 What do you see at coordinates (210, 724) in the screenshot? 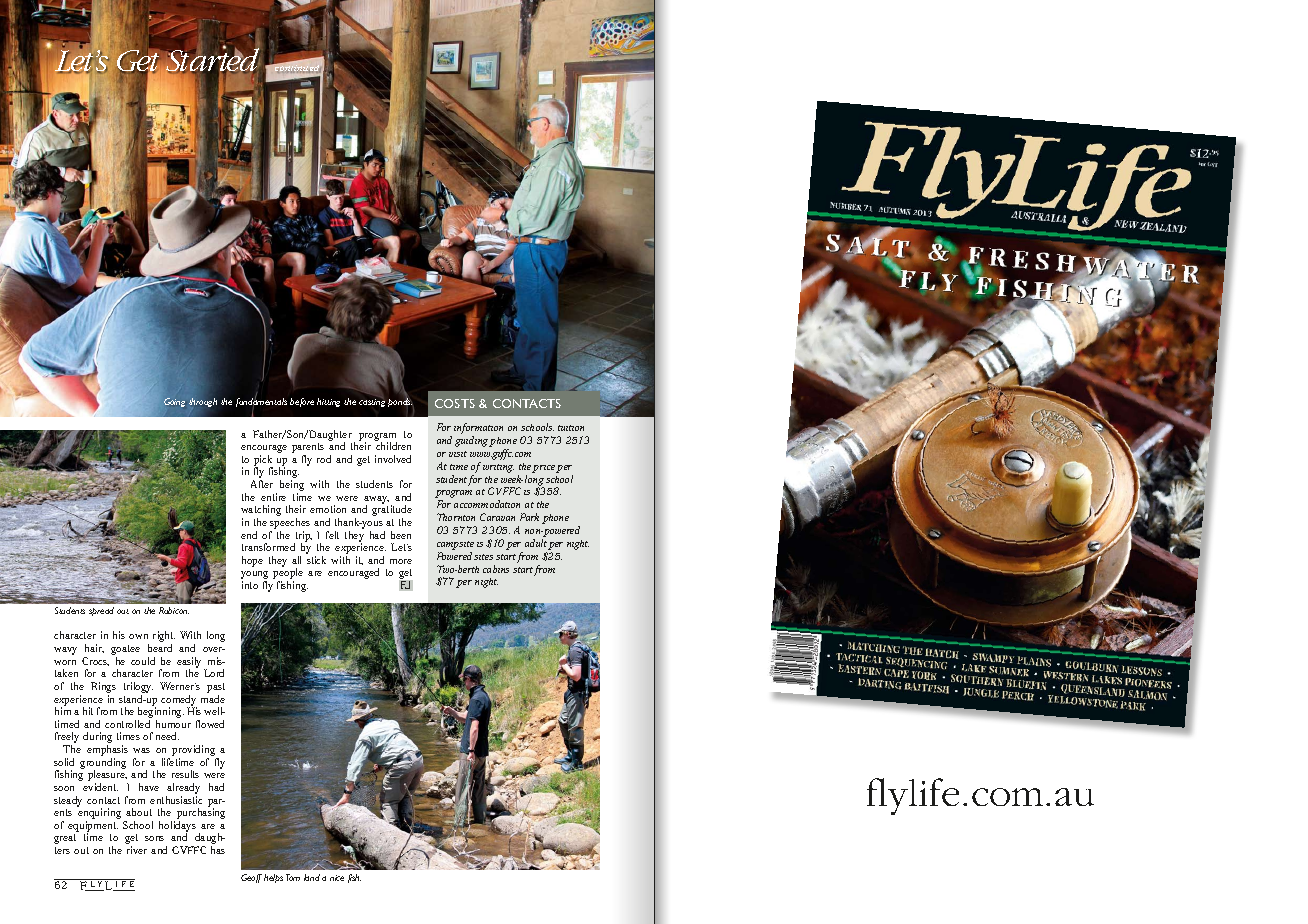
I see `flowed` at bounding box center [210, 724].
